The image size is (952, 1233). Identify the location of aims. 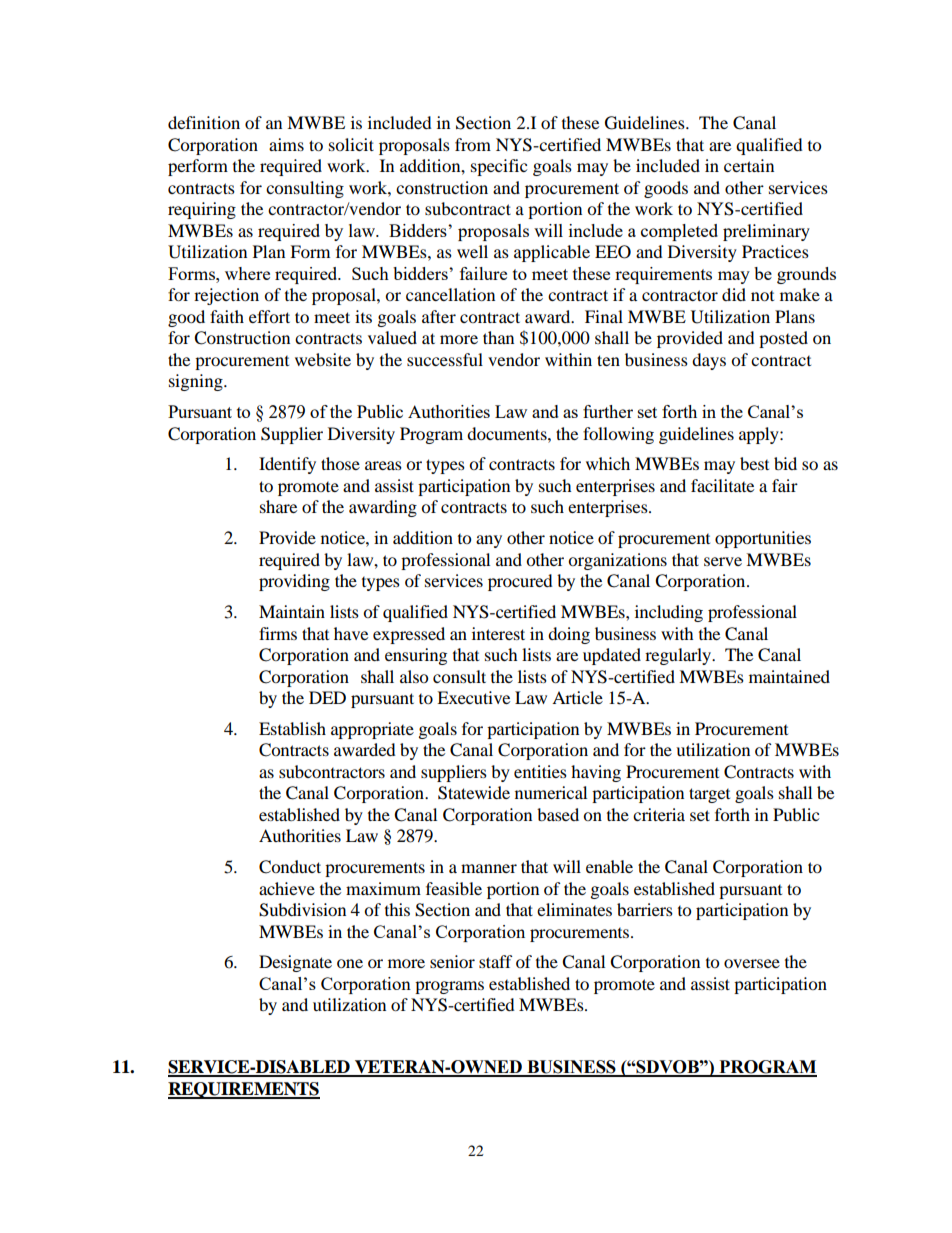
(286, 144).
